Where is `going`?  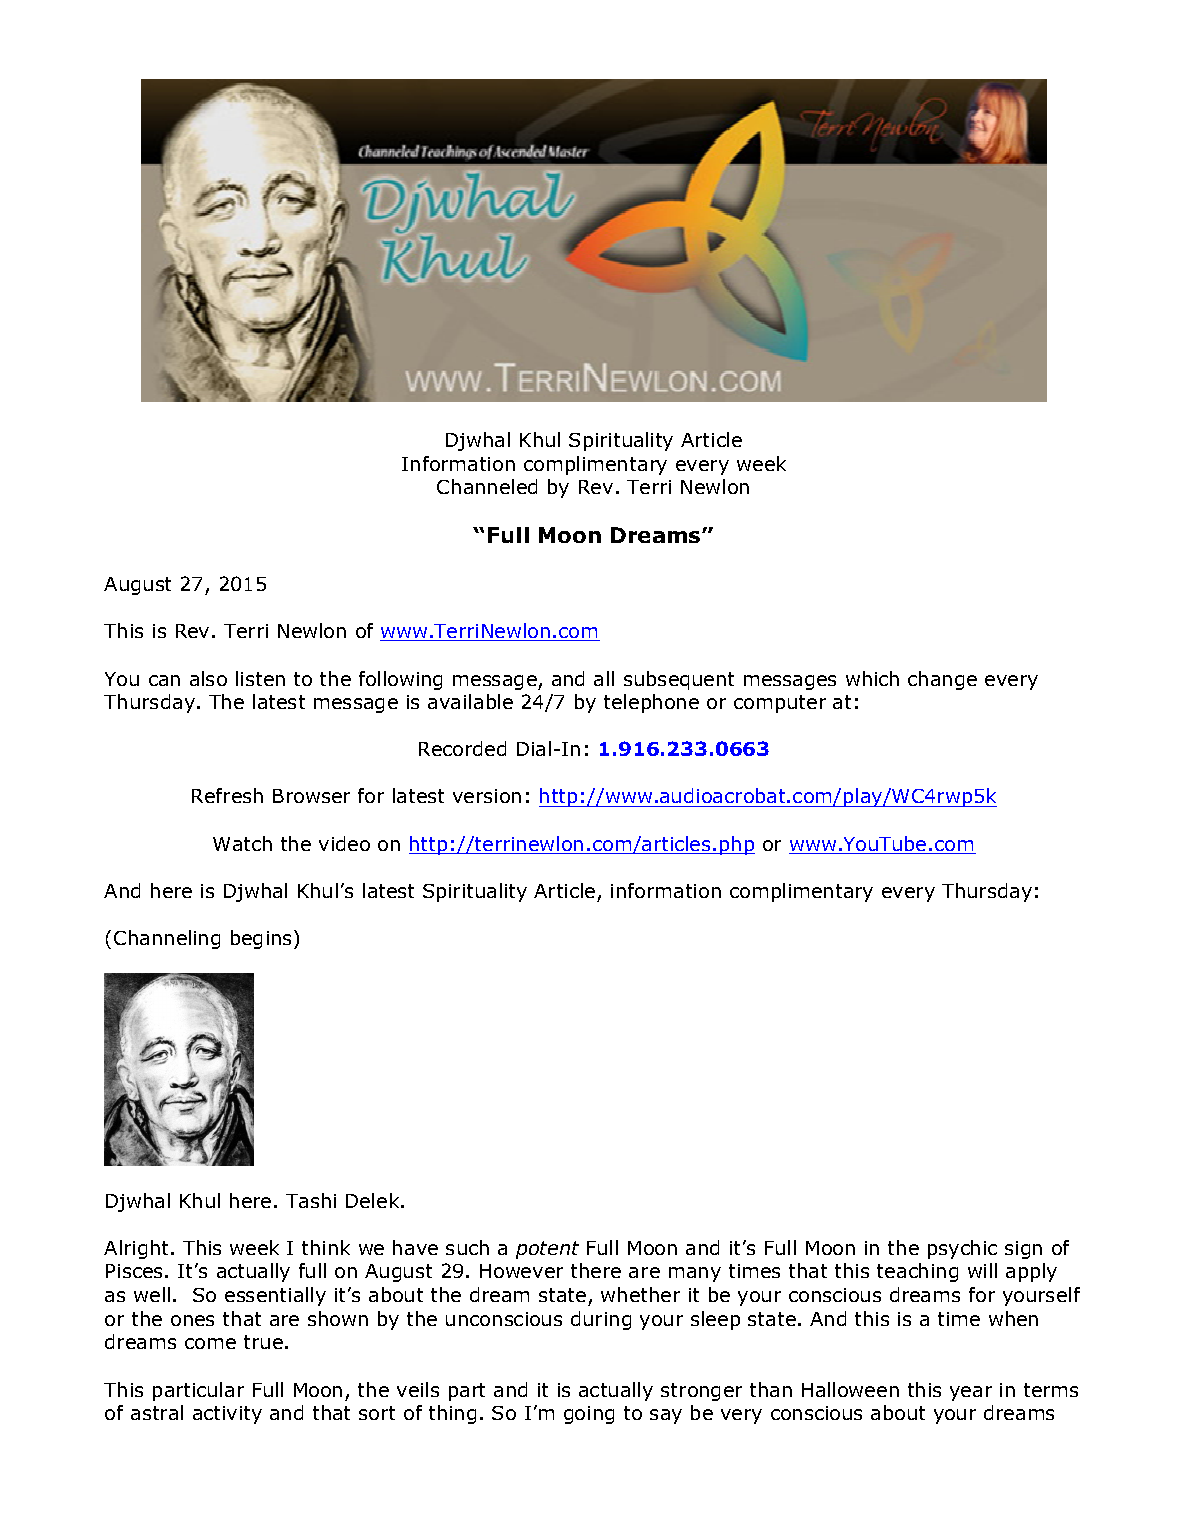 going is located at coordinates (589, 1415).
